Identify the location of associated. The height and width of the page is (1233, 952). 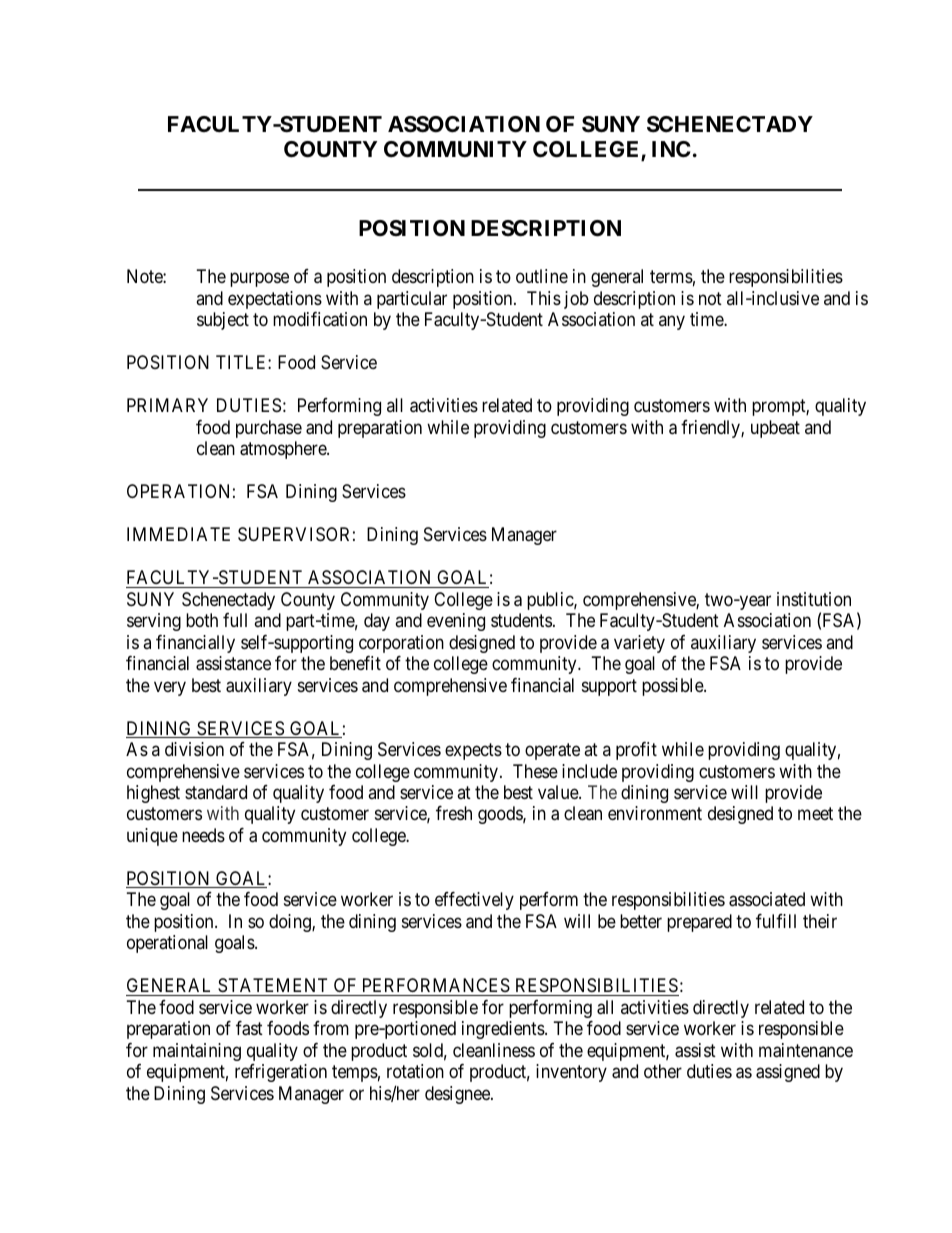
(767, 899).
